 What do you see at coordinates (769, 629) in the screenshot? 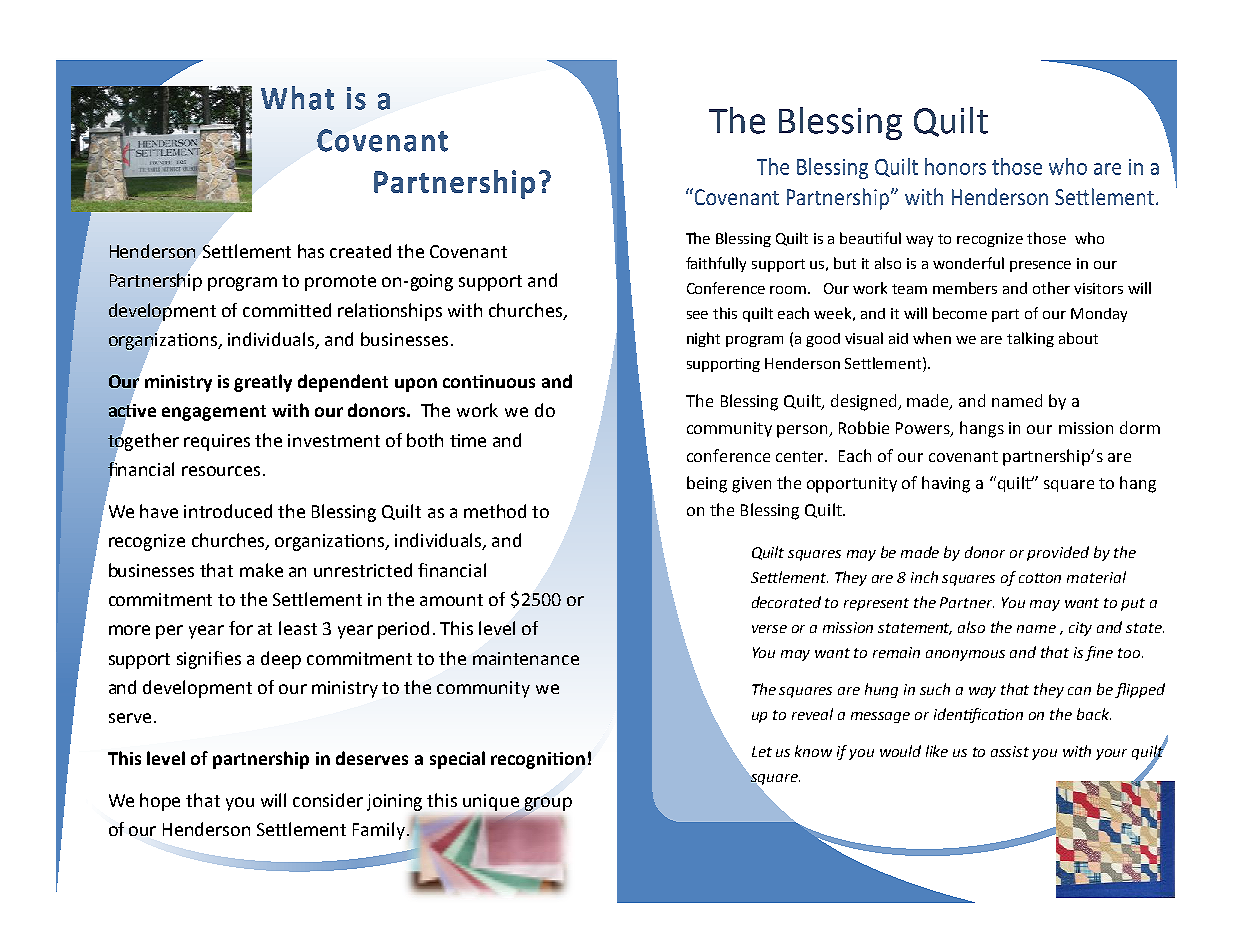
I see `verse` at bounding box center [769, 629].
